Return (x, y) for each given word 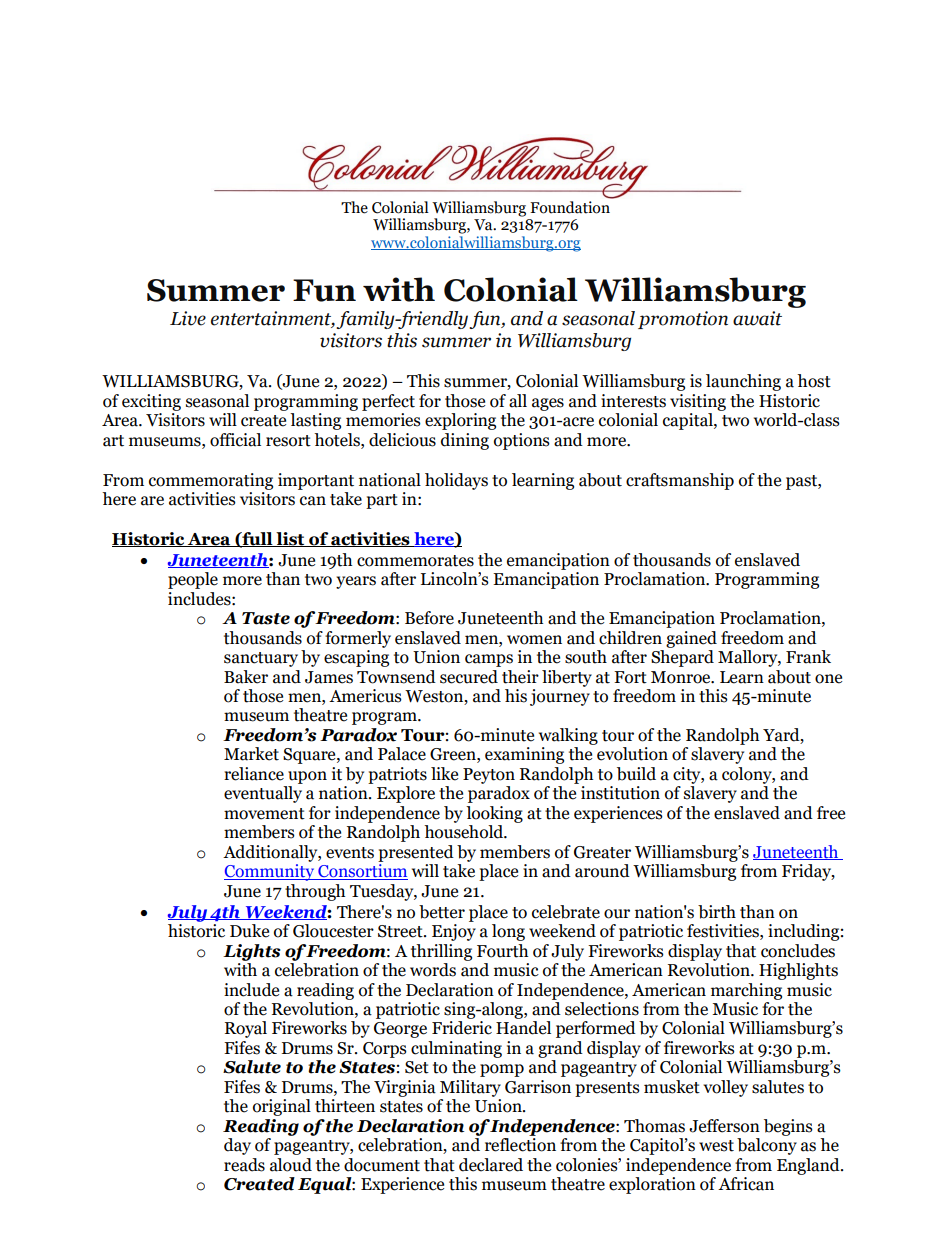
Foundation (571, 206)
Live (188, 318)
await (757, 318)
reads (244, 1165)
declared (491, 1165)
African (746, 1184)
